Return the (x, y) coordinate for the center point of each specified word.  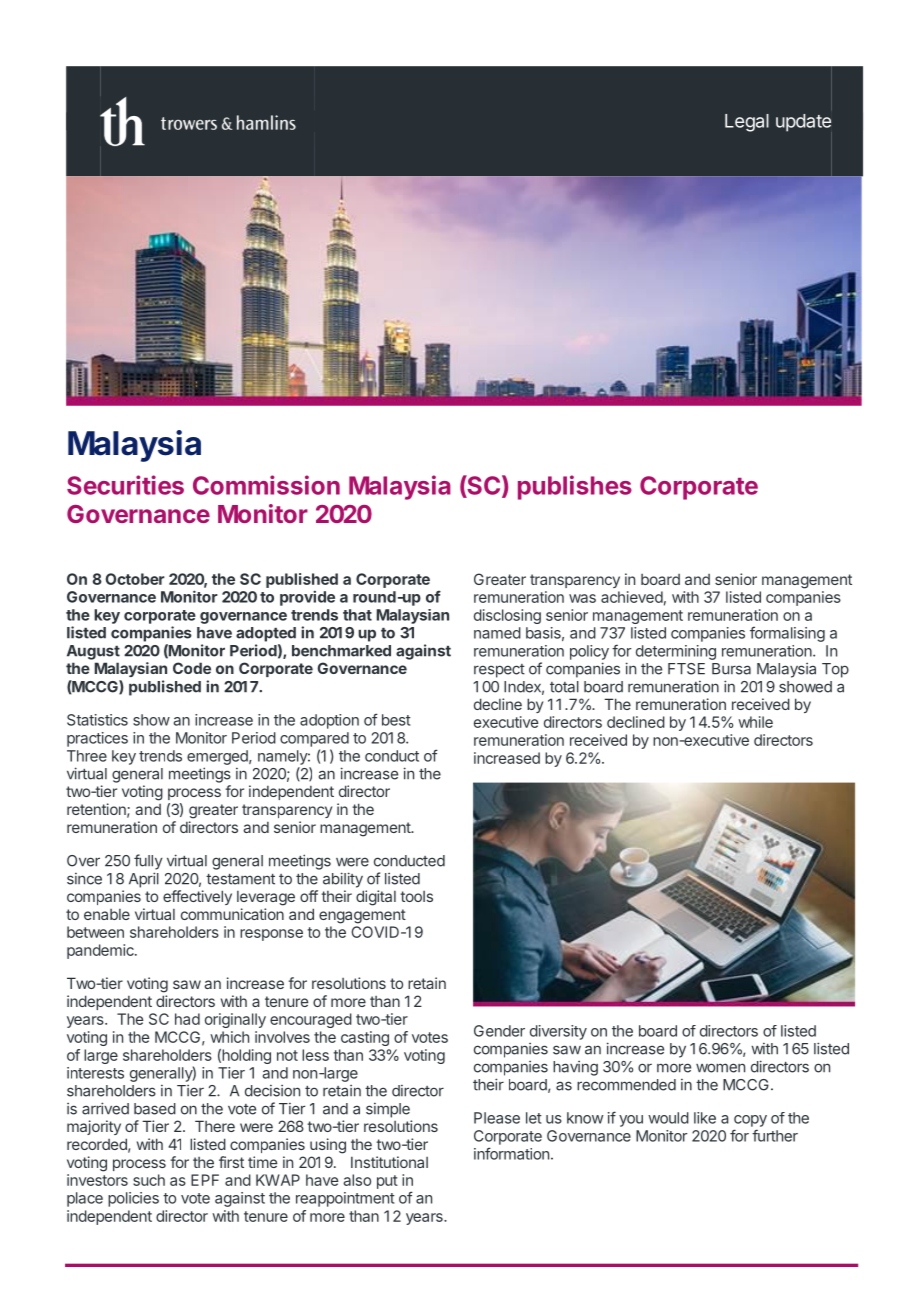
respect (499, 671)
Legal (747, 123)
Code (192, 668)
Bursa (731, 669)
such (149, 1180)
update (804, 124)
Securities (125, 485)
